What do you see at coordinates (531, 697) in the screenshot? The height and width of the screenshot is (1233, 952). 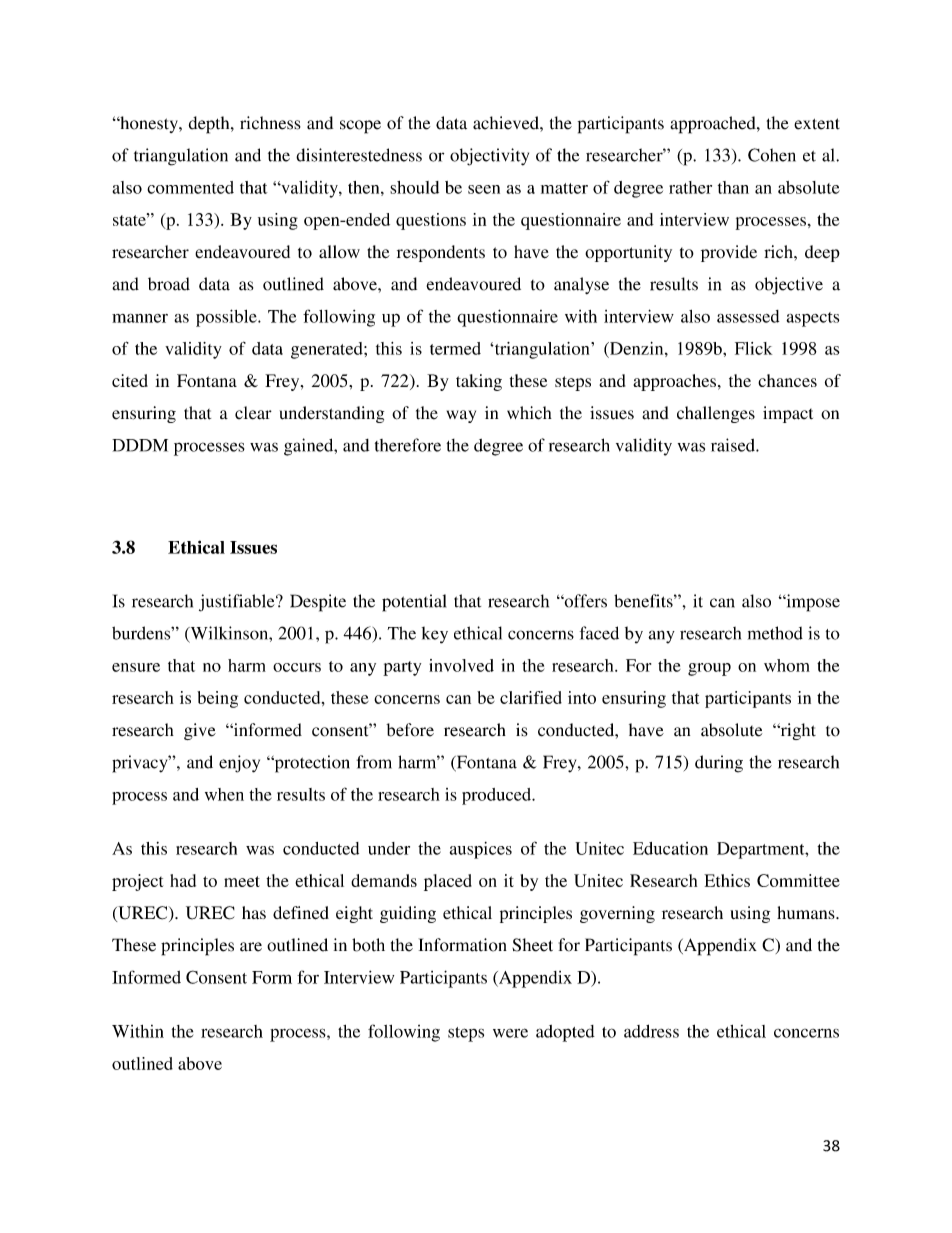 I see `clarified` at bounding box center [531, 697].
